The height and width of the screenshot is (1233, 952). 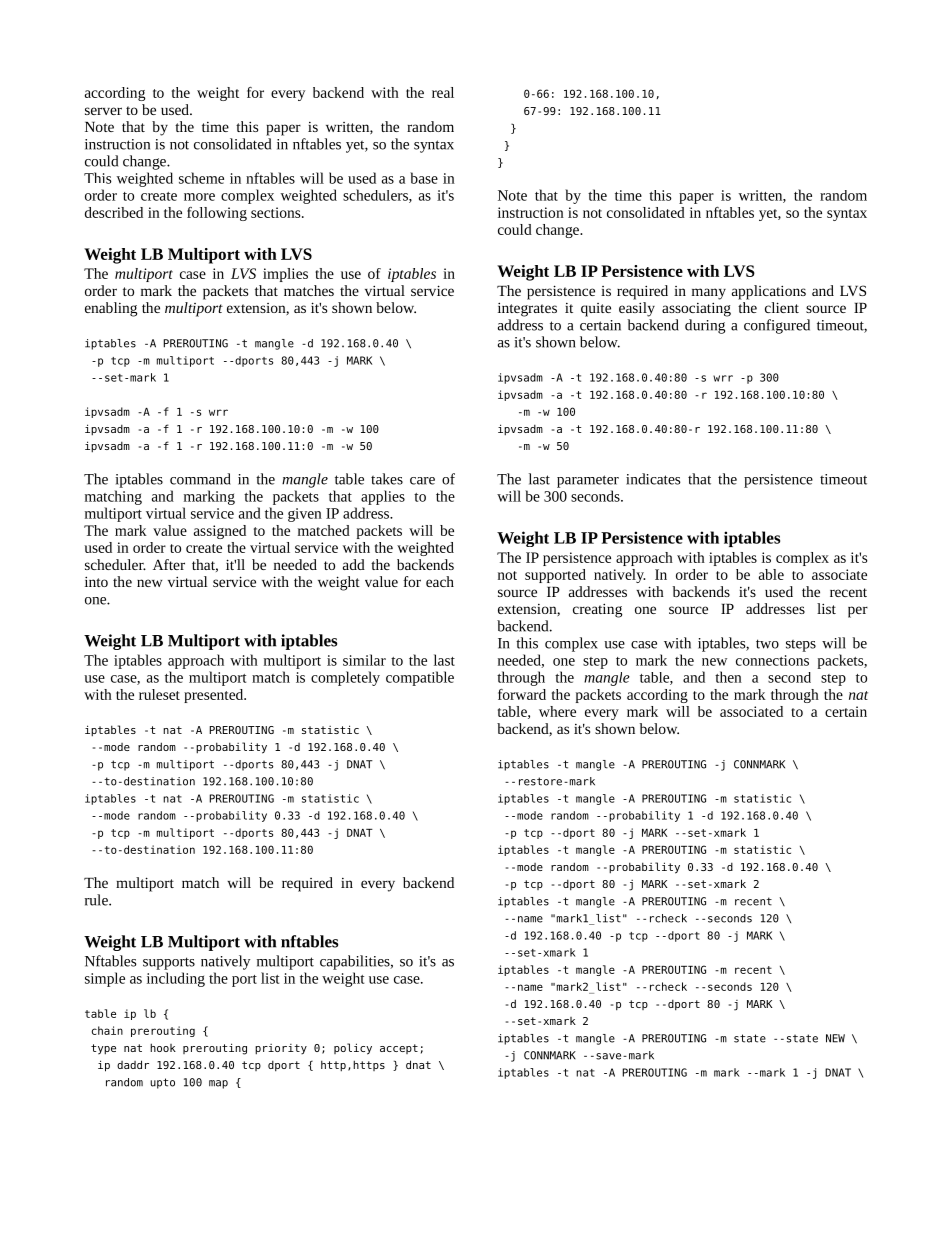 What do you see at coordinates (169, 564) in the screenshot?
I see `After` at bounding box center [169, 564].
